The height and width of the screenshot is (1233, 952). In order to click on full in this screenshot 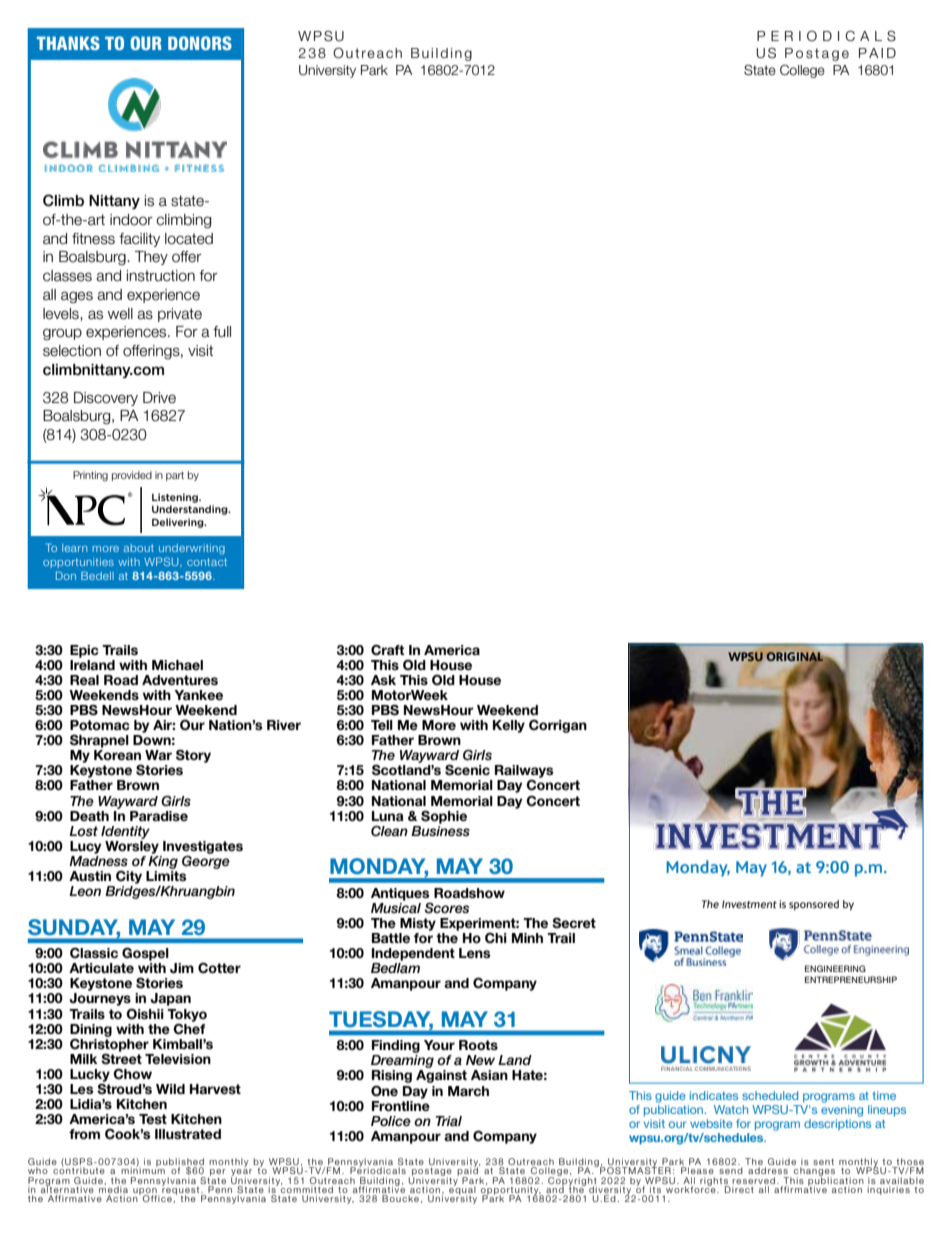, I will do `click(222, 332)`.
